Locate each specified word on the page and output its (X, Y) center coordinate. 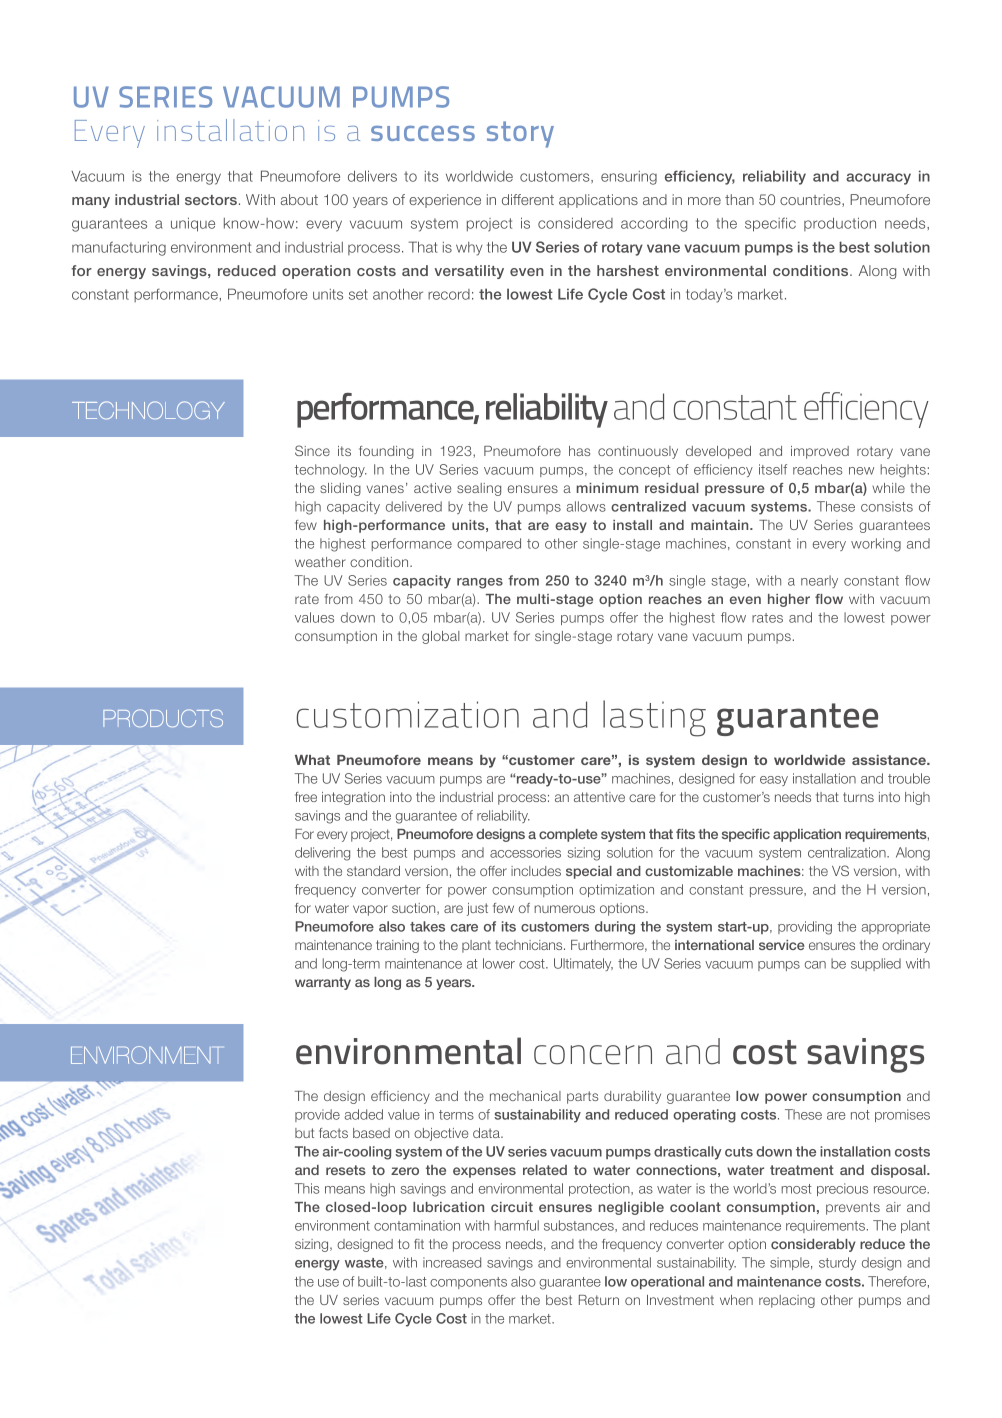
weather (320, 562)
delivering (322, 854)
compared (489, 544)
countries (811, 200)
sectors (211, 200)
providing (805, 928)
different (528, 199)
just (477, 909)
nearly (819, 581)
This (307, 1188)
